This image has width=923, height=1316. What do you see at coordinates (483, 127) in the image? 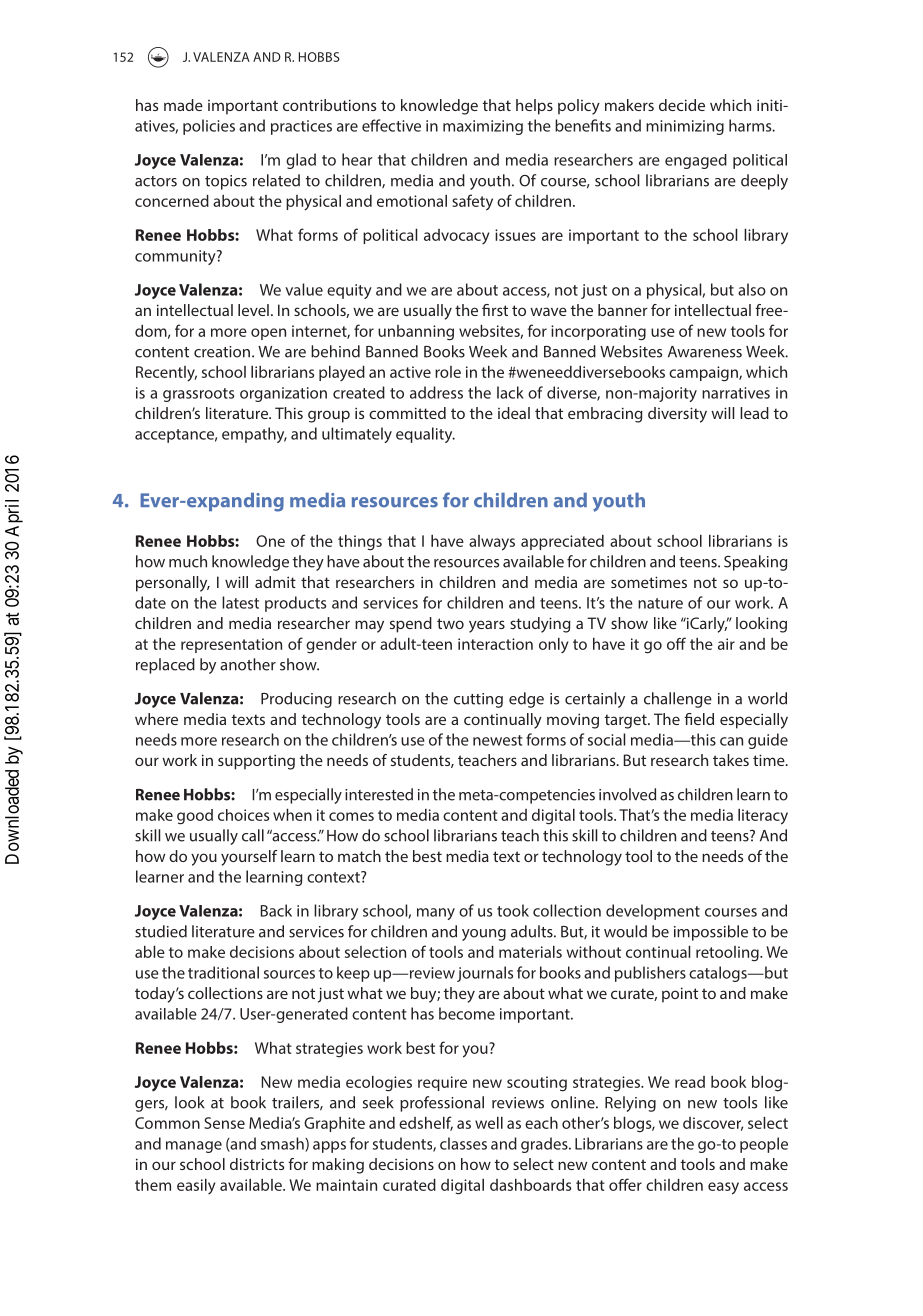
I see `maximizing` at bounding box center [483, 127].
